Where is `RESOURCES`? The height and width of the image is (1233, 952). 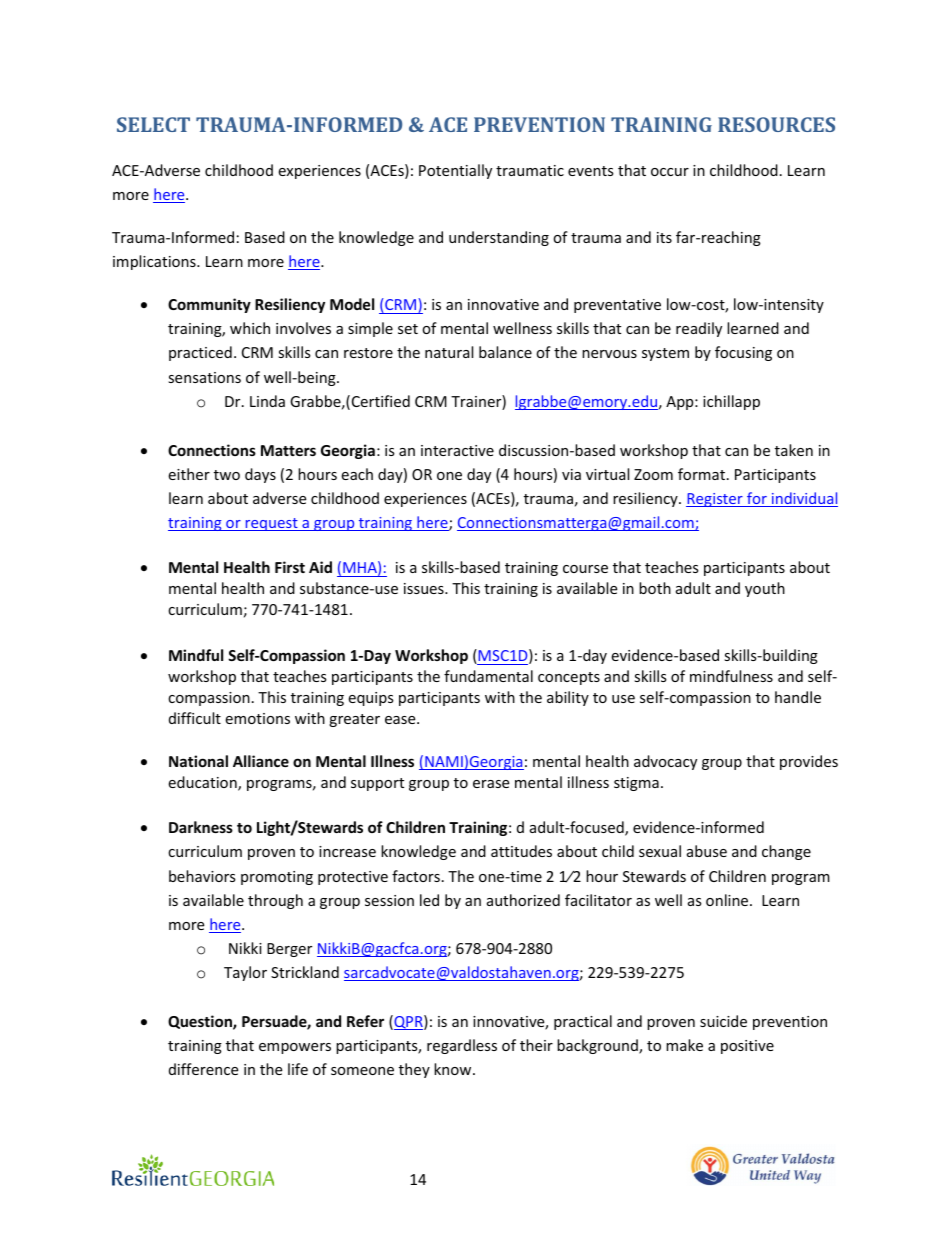
RESOURCES is located at coordinates (776, 124).
